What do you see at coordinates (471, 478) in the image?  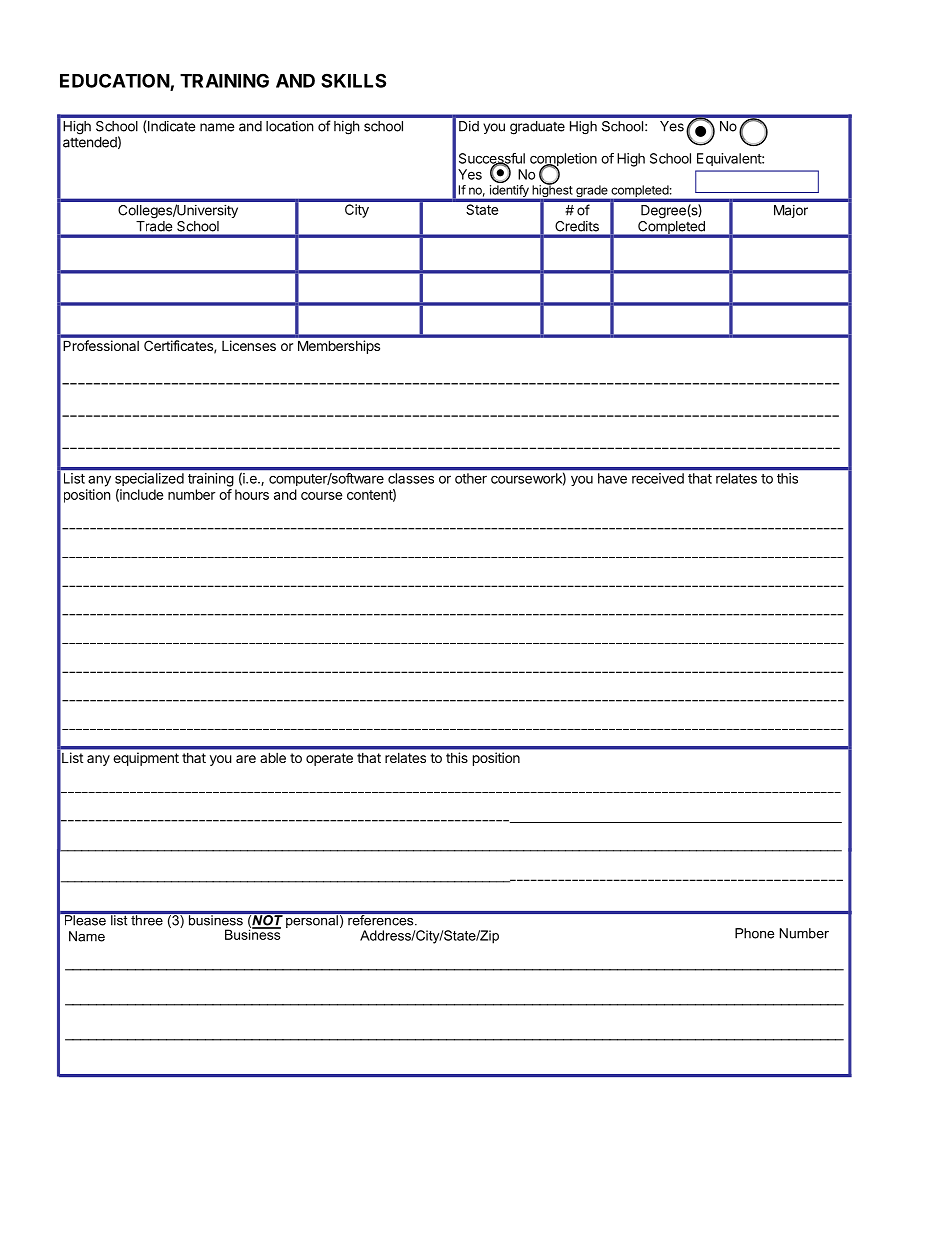 I see `other` at bounding box center [471, 478].
